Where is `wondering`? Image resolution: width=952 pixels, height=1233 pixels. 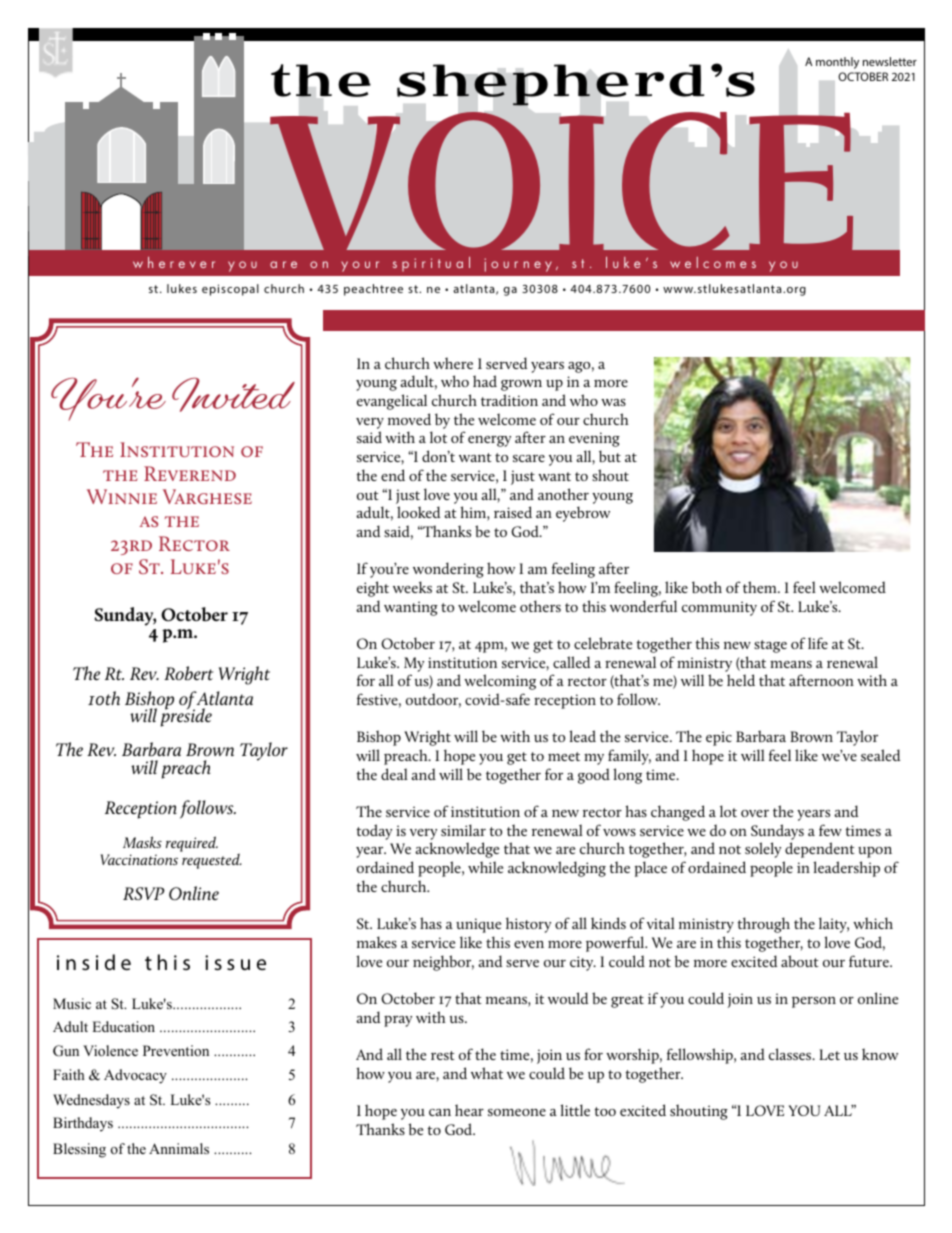
wondering is located at coordinates (448, 570).
